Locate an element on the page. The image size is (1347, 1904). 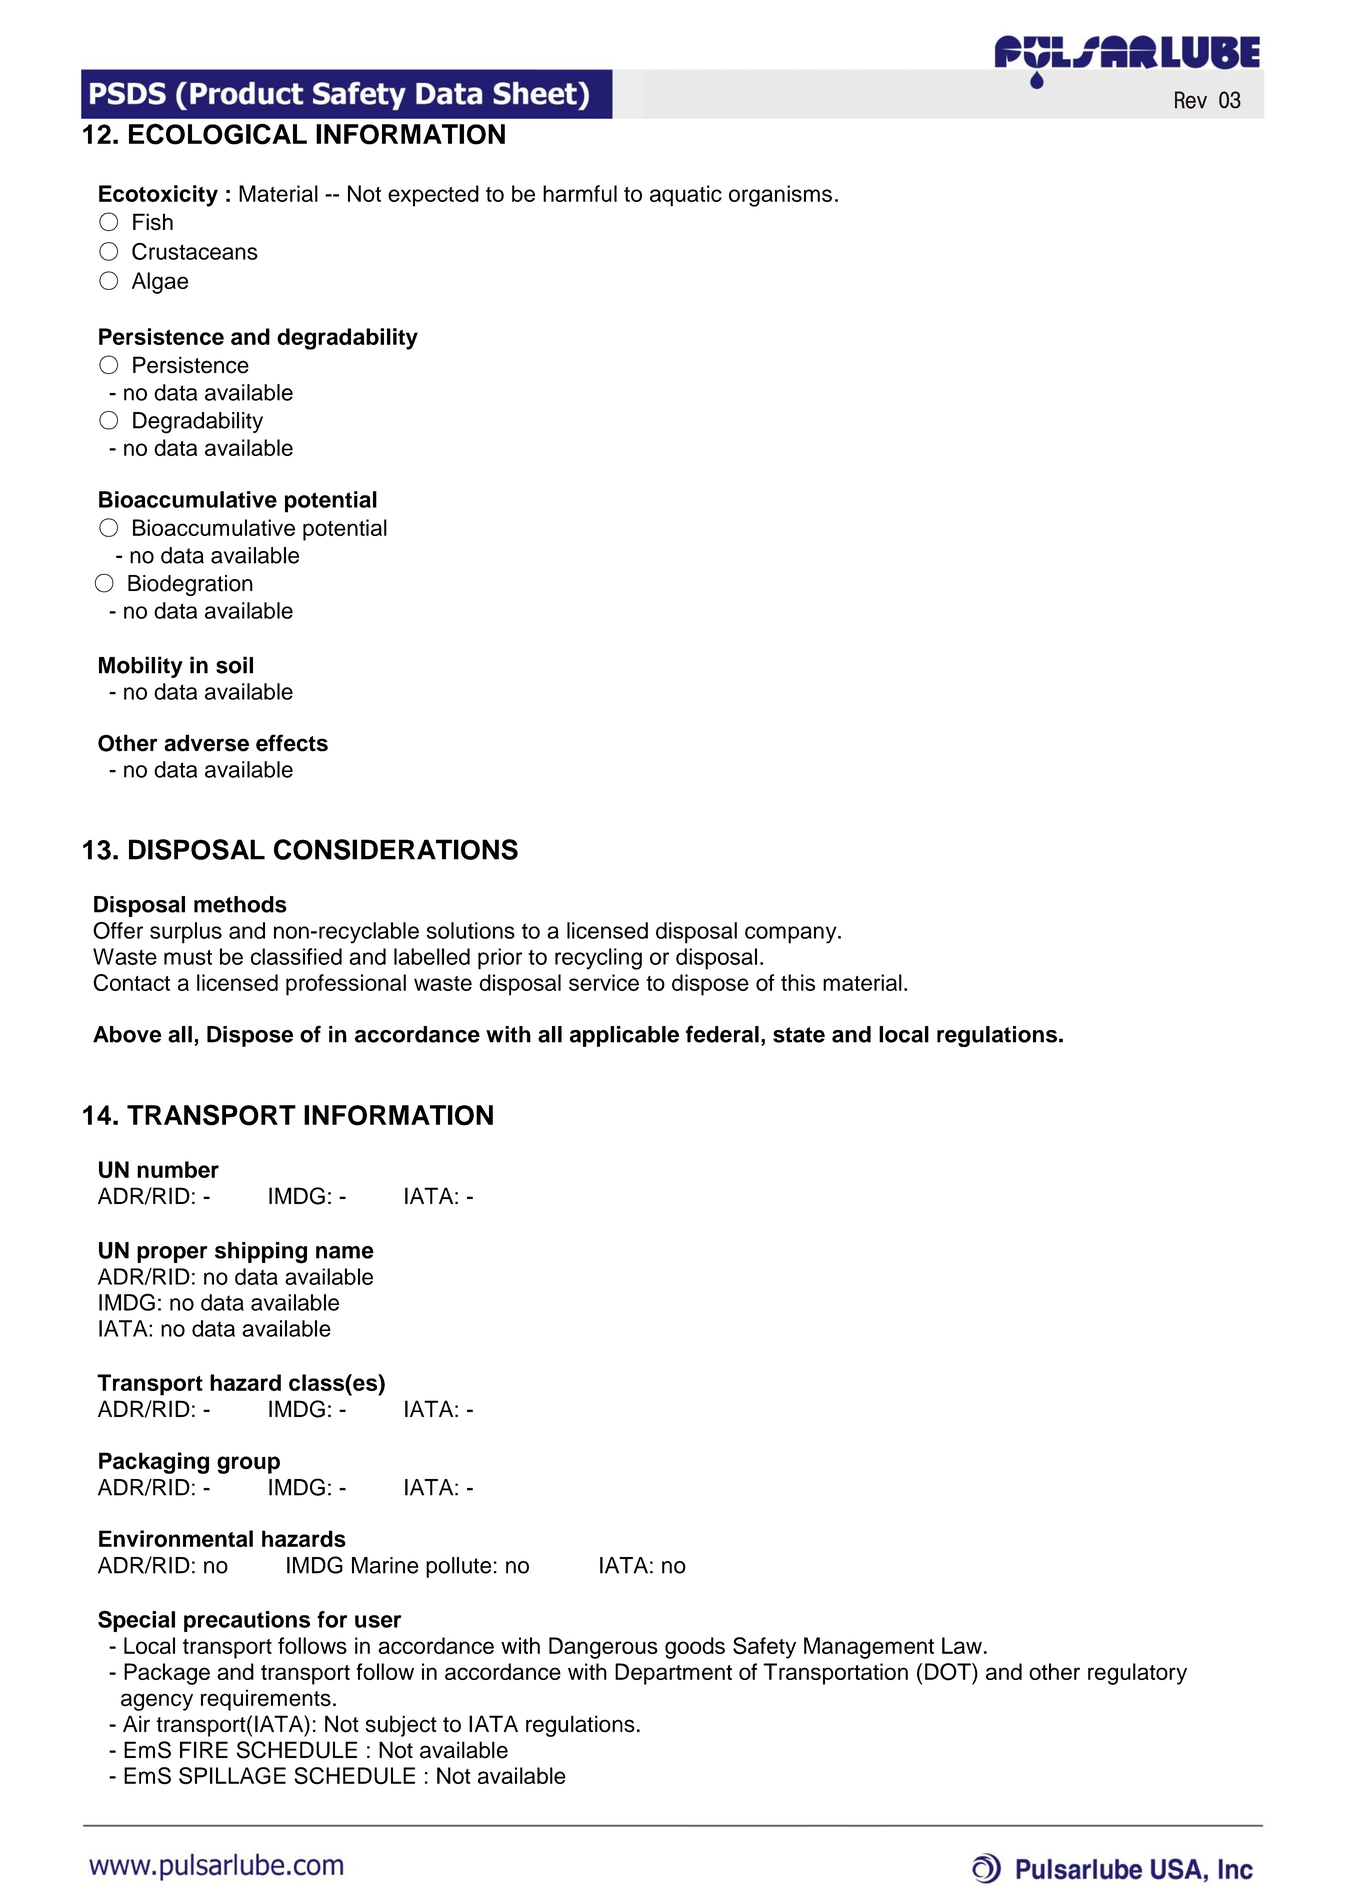
recycling is located at coordinates (598, 959).
